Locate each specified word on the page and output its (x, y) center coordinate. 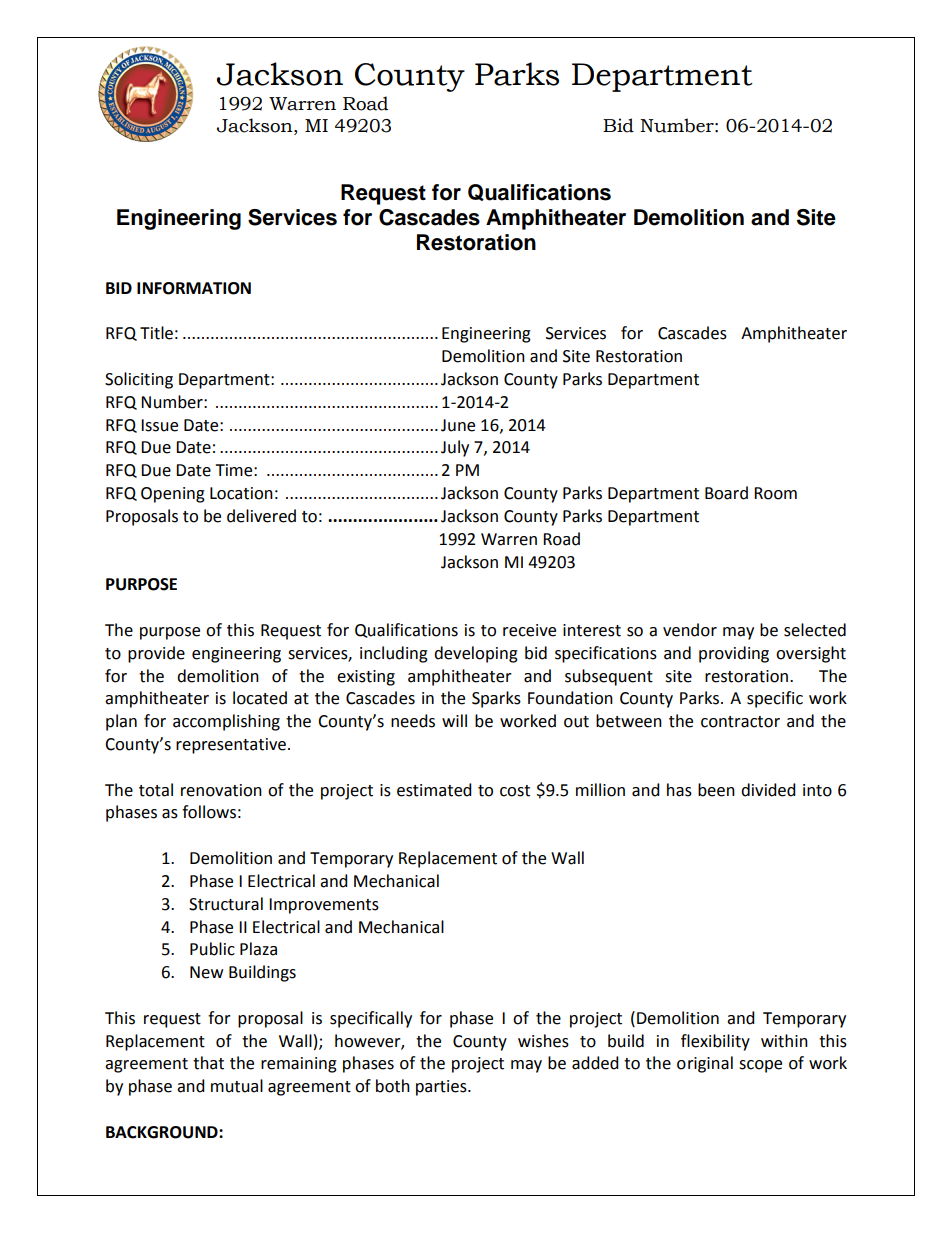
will (454, 720)
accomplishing (226, 722)
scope (760, 1066)
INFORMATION (194, 288)
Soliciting (139, 380)
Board (726, 493)
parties (442, 1088)
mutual (237, 1086)
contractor (740, 722)
